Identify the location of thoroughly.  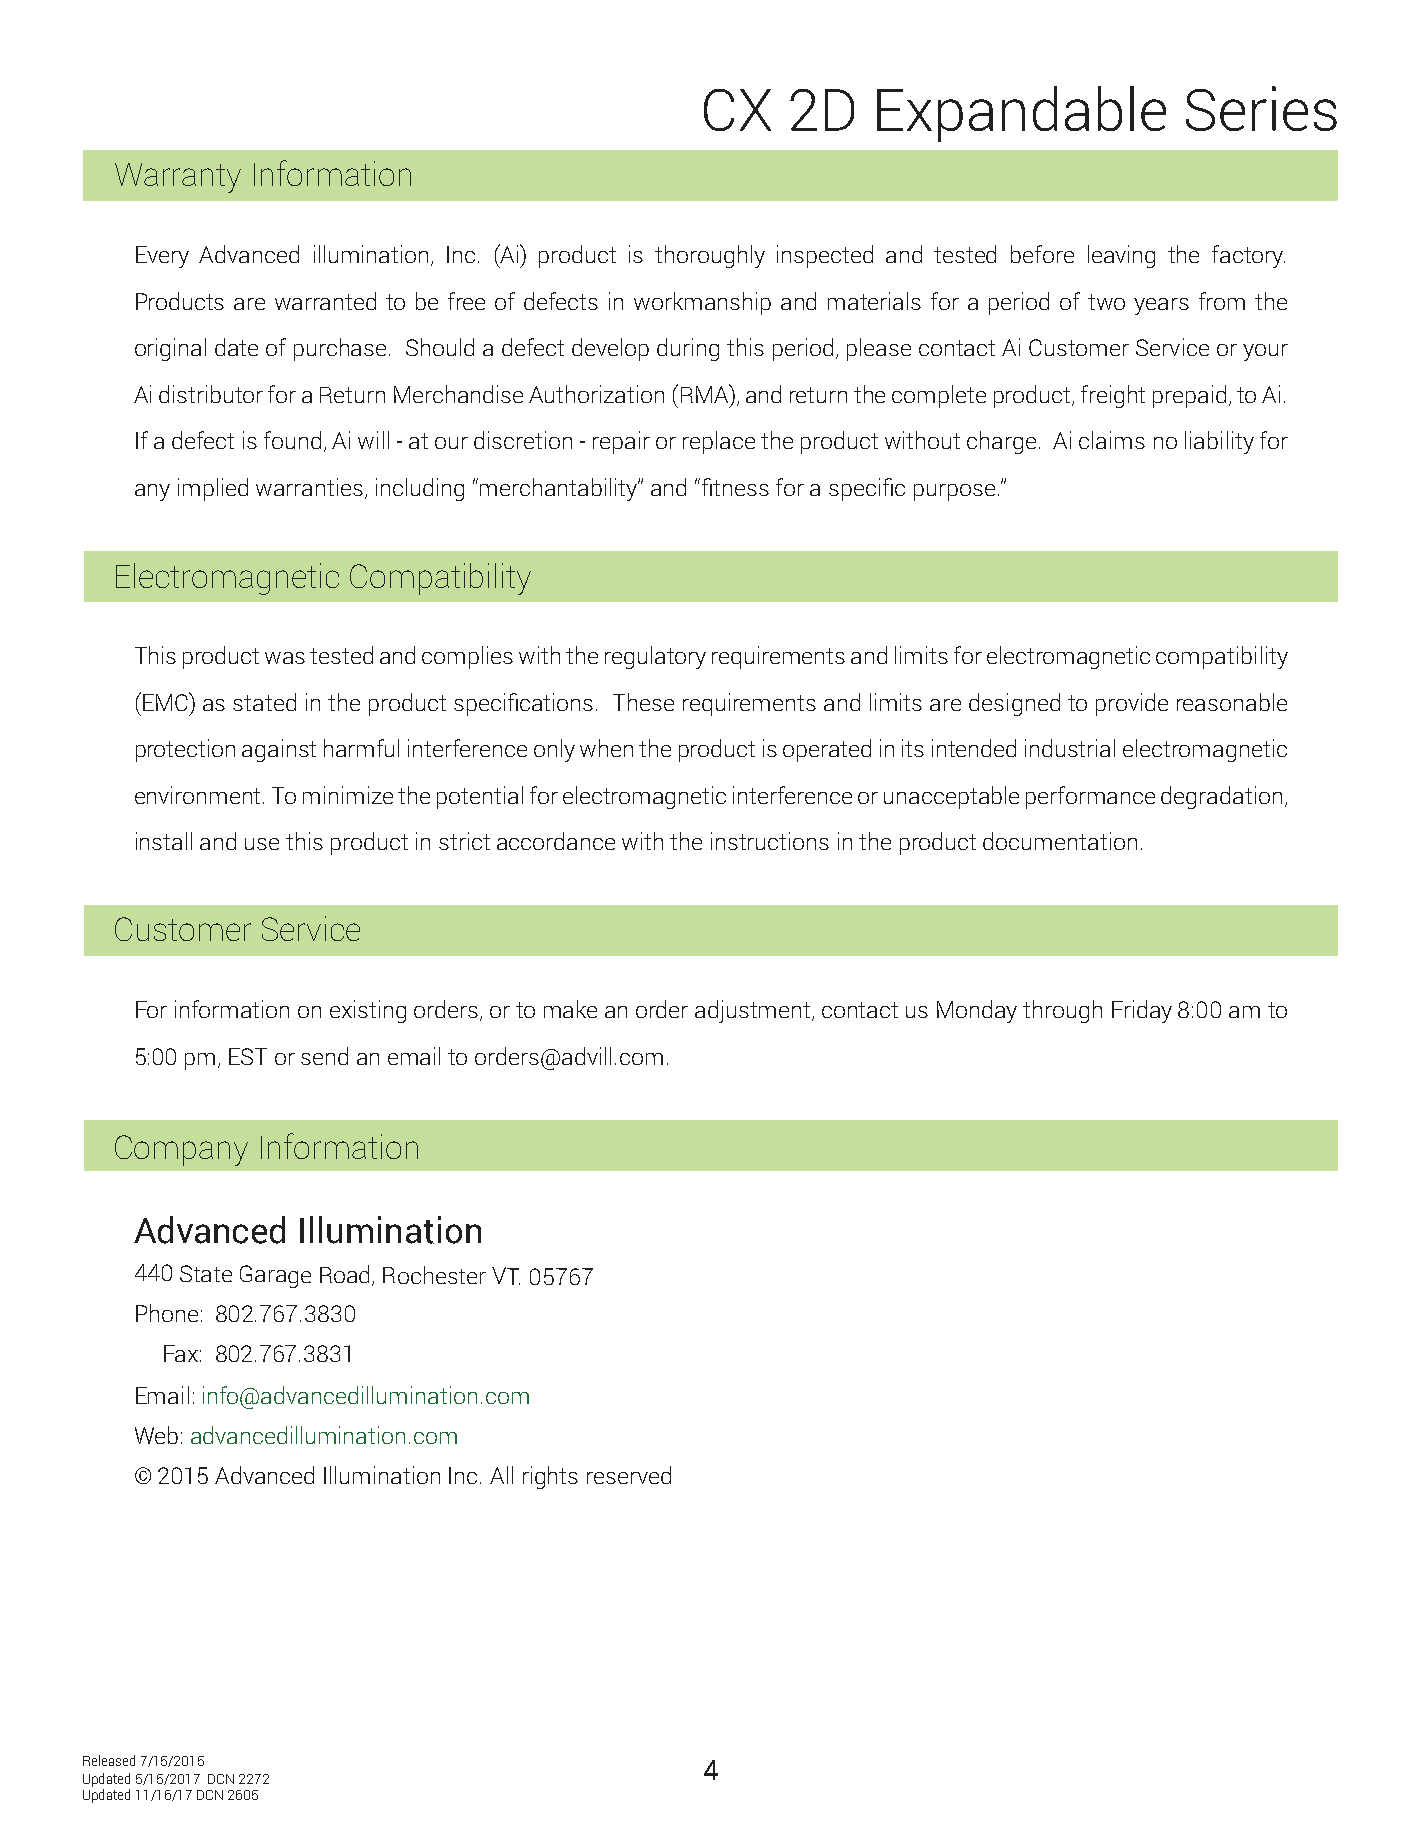
(710, 256).
